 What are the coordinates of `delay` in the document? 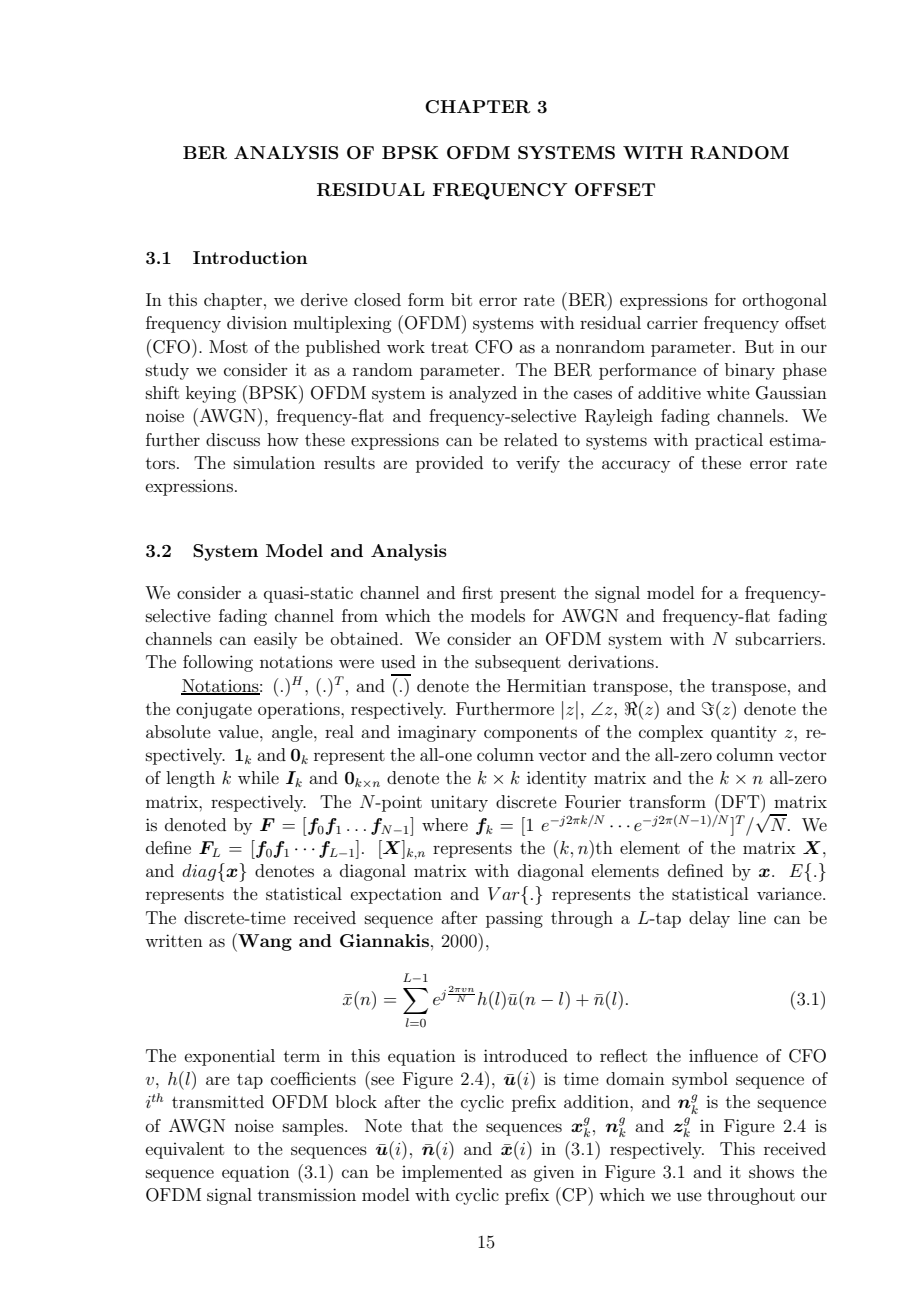 It's located at (709, 919).
